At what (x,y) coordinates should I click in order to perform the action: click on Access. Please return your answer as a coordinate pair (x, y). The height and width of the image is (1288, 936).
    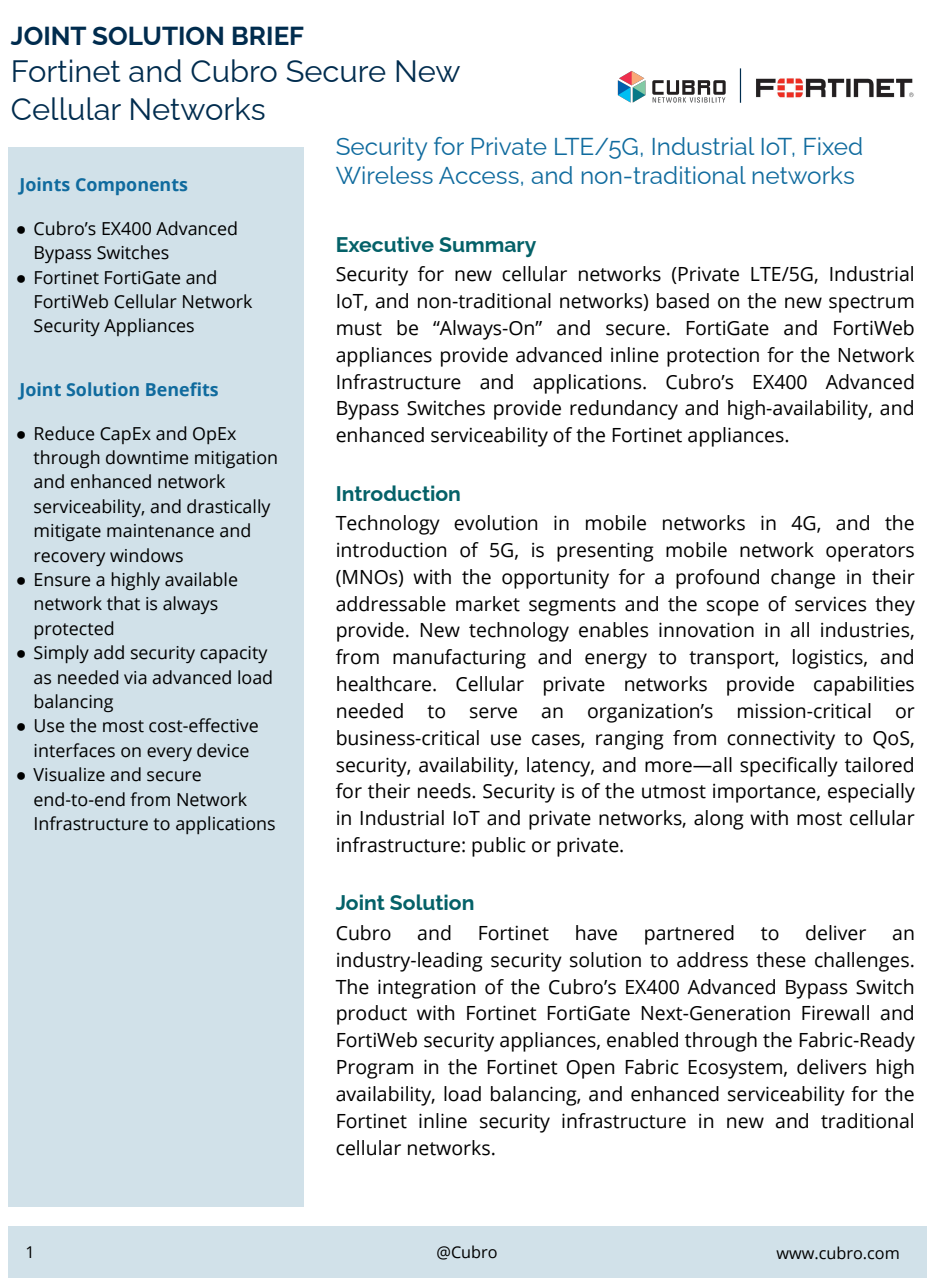
    Looking at the image, I should click on (479, 175).
